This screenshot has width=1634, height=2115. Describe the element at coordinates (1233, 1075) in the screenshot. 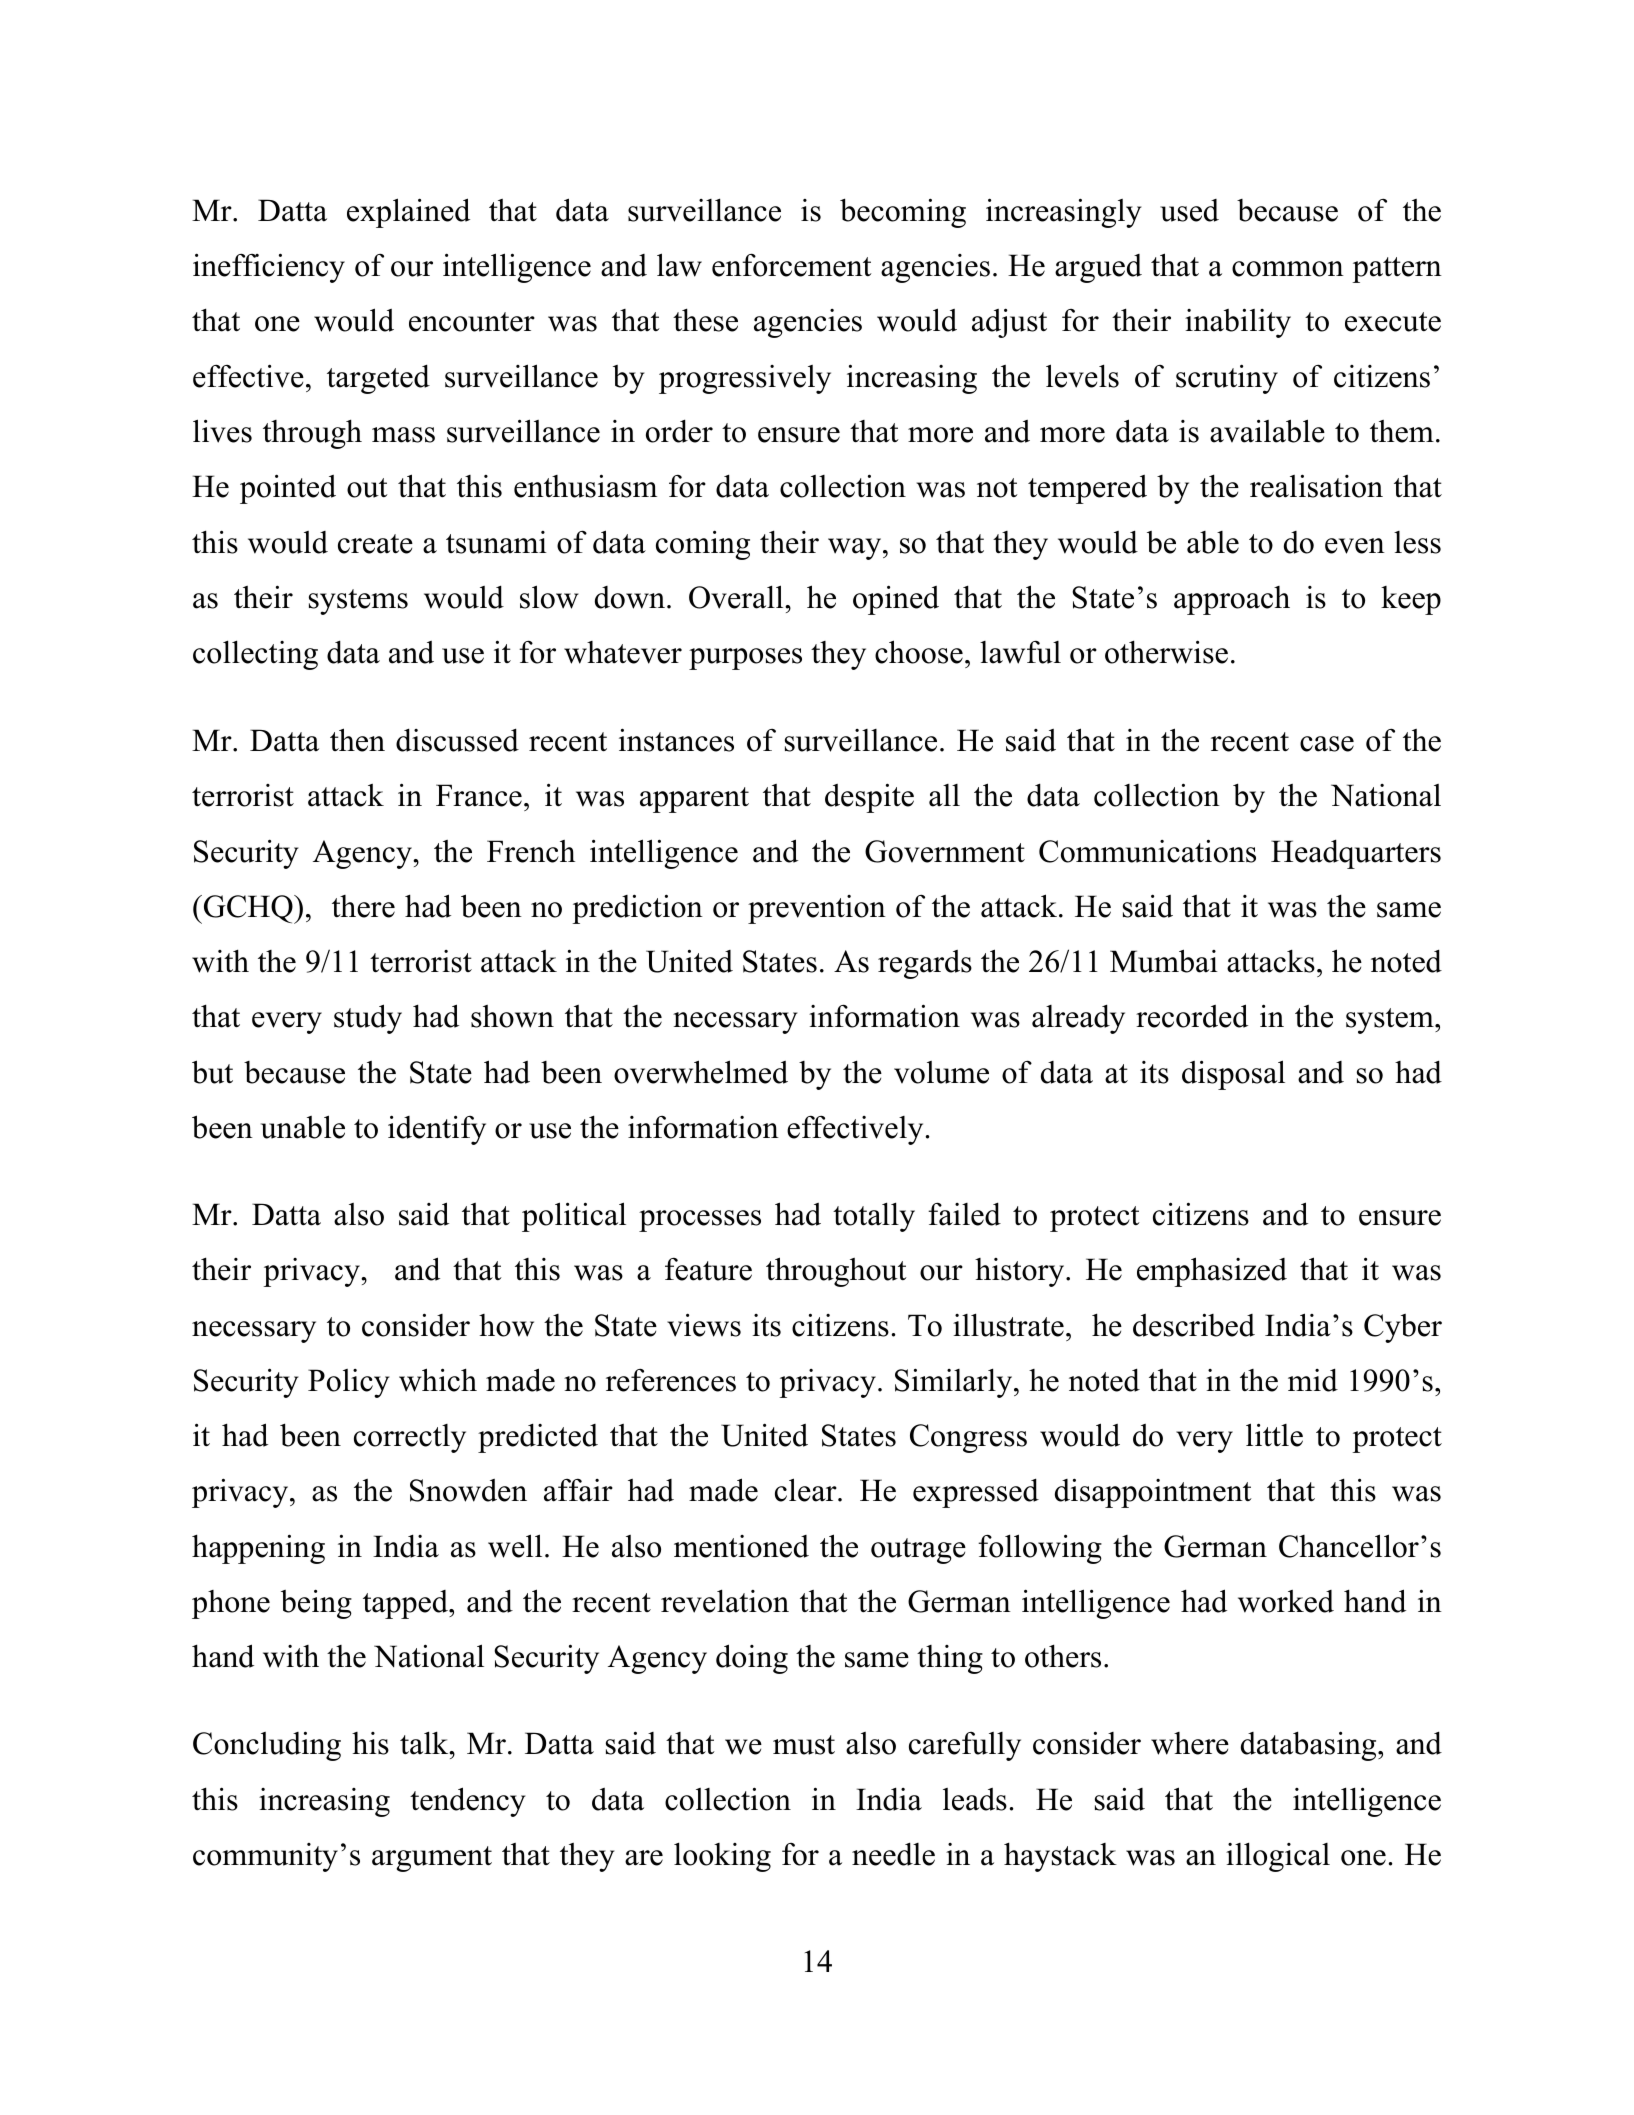

I see `disposal` at that location.
